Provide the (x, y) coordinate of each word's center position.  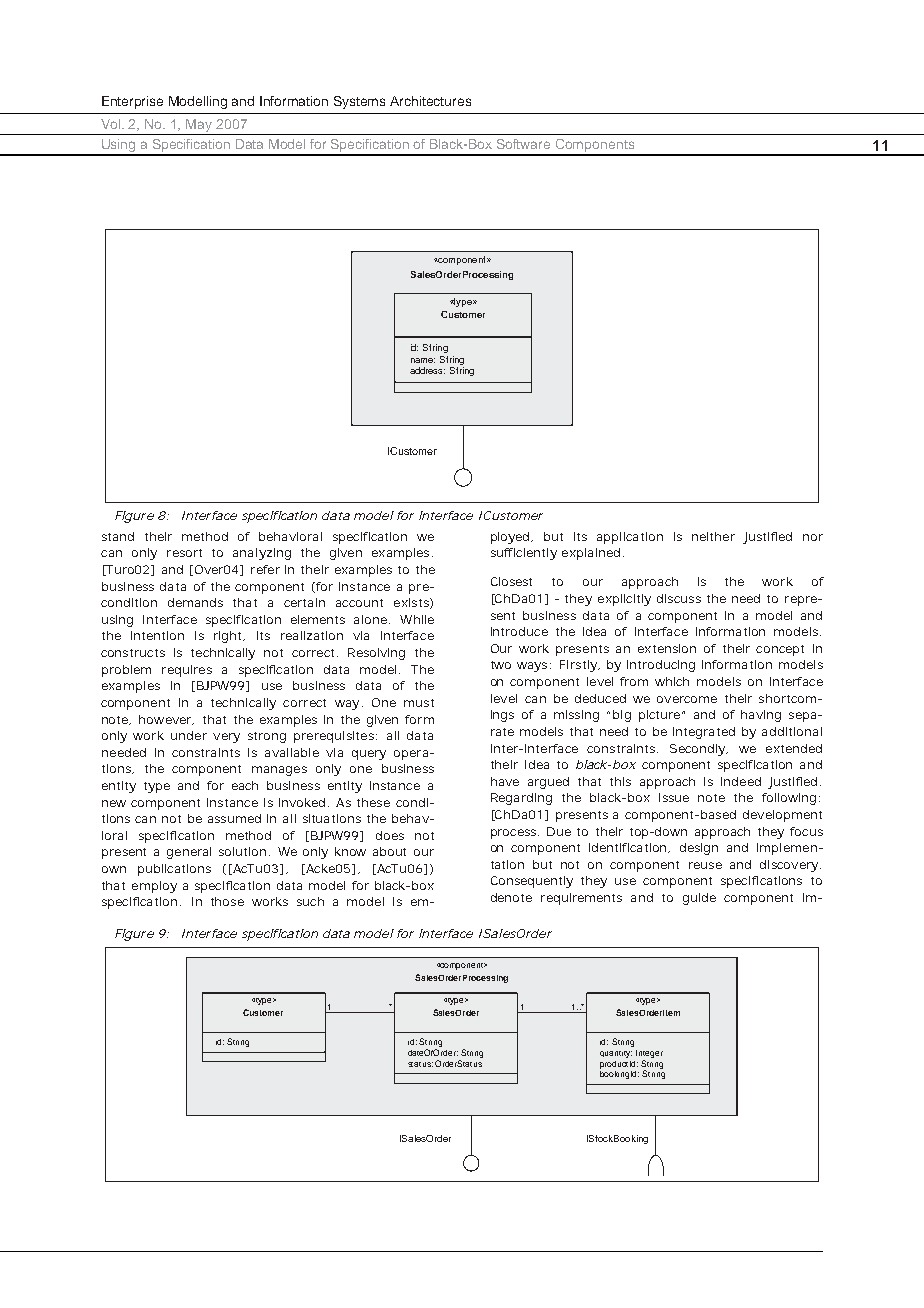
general (189, 853)
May (199, 125)
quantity (616, 1054)
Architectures (430, 101)
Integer (649, 1054)
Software (523, 144)
